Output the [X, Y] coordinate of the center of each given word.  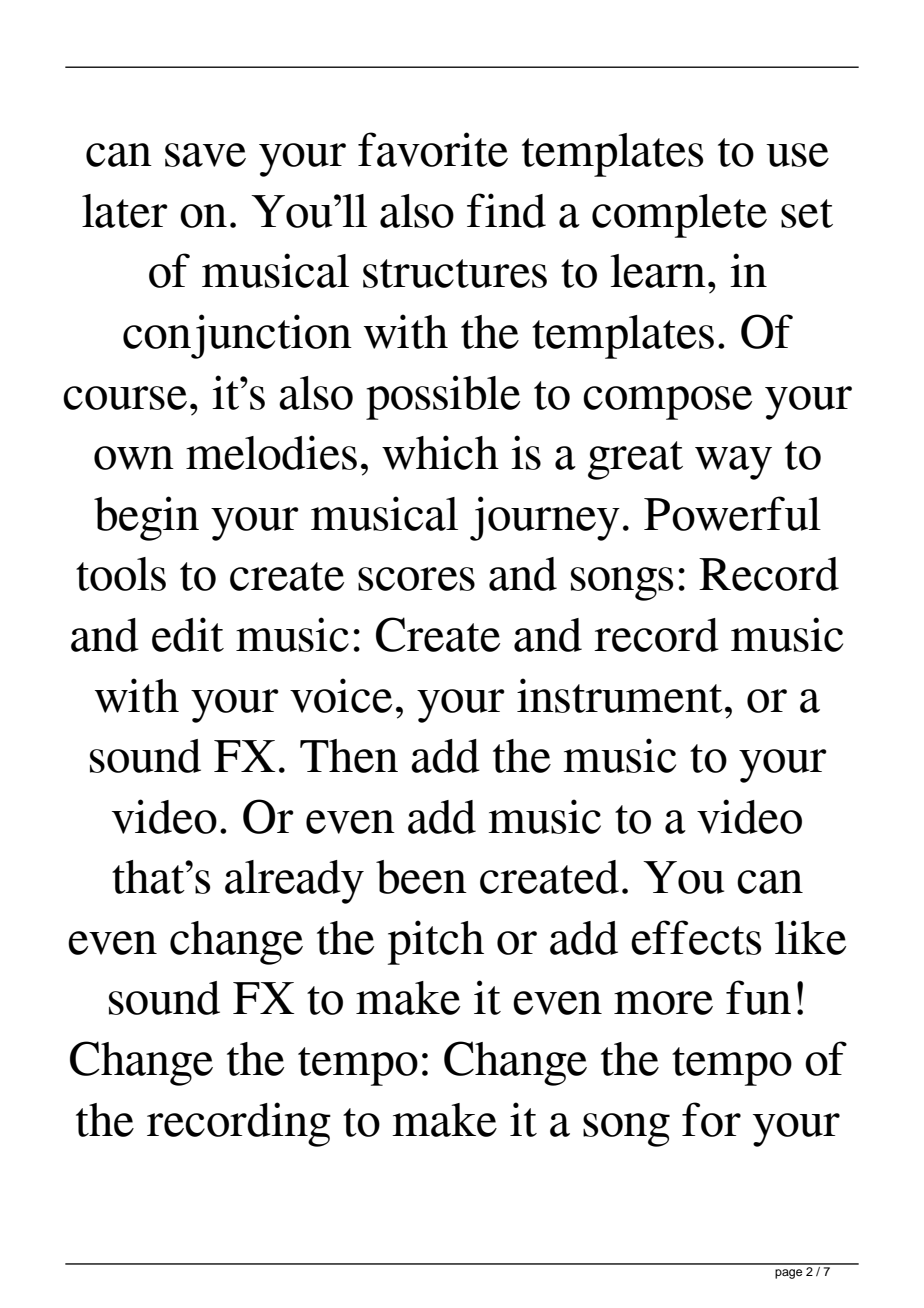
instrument [620, 695]
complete [679, 216]
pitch [436, 942]
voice [341, 695]
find [506, 210]
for [711, 1119]
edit [188, 634]
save [205, 155]
